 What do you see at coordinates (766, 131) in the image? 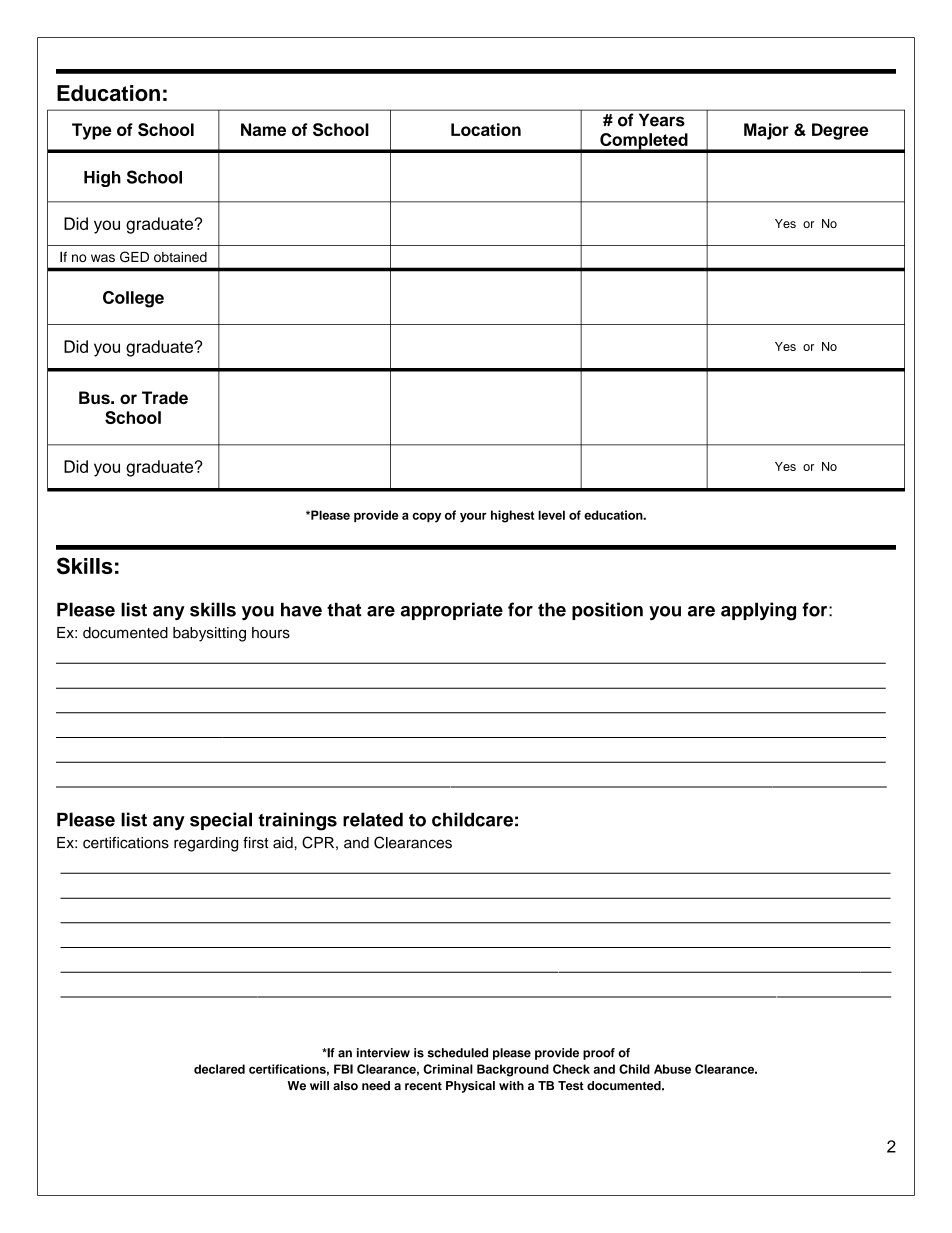
I see `Major` at bounding box center [766, 131].
